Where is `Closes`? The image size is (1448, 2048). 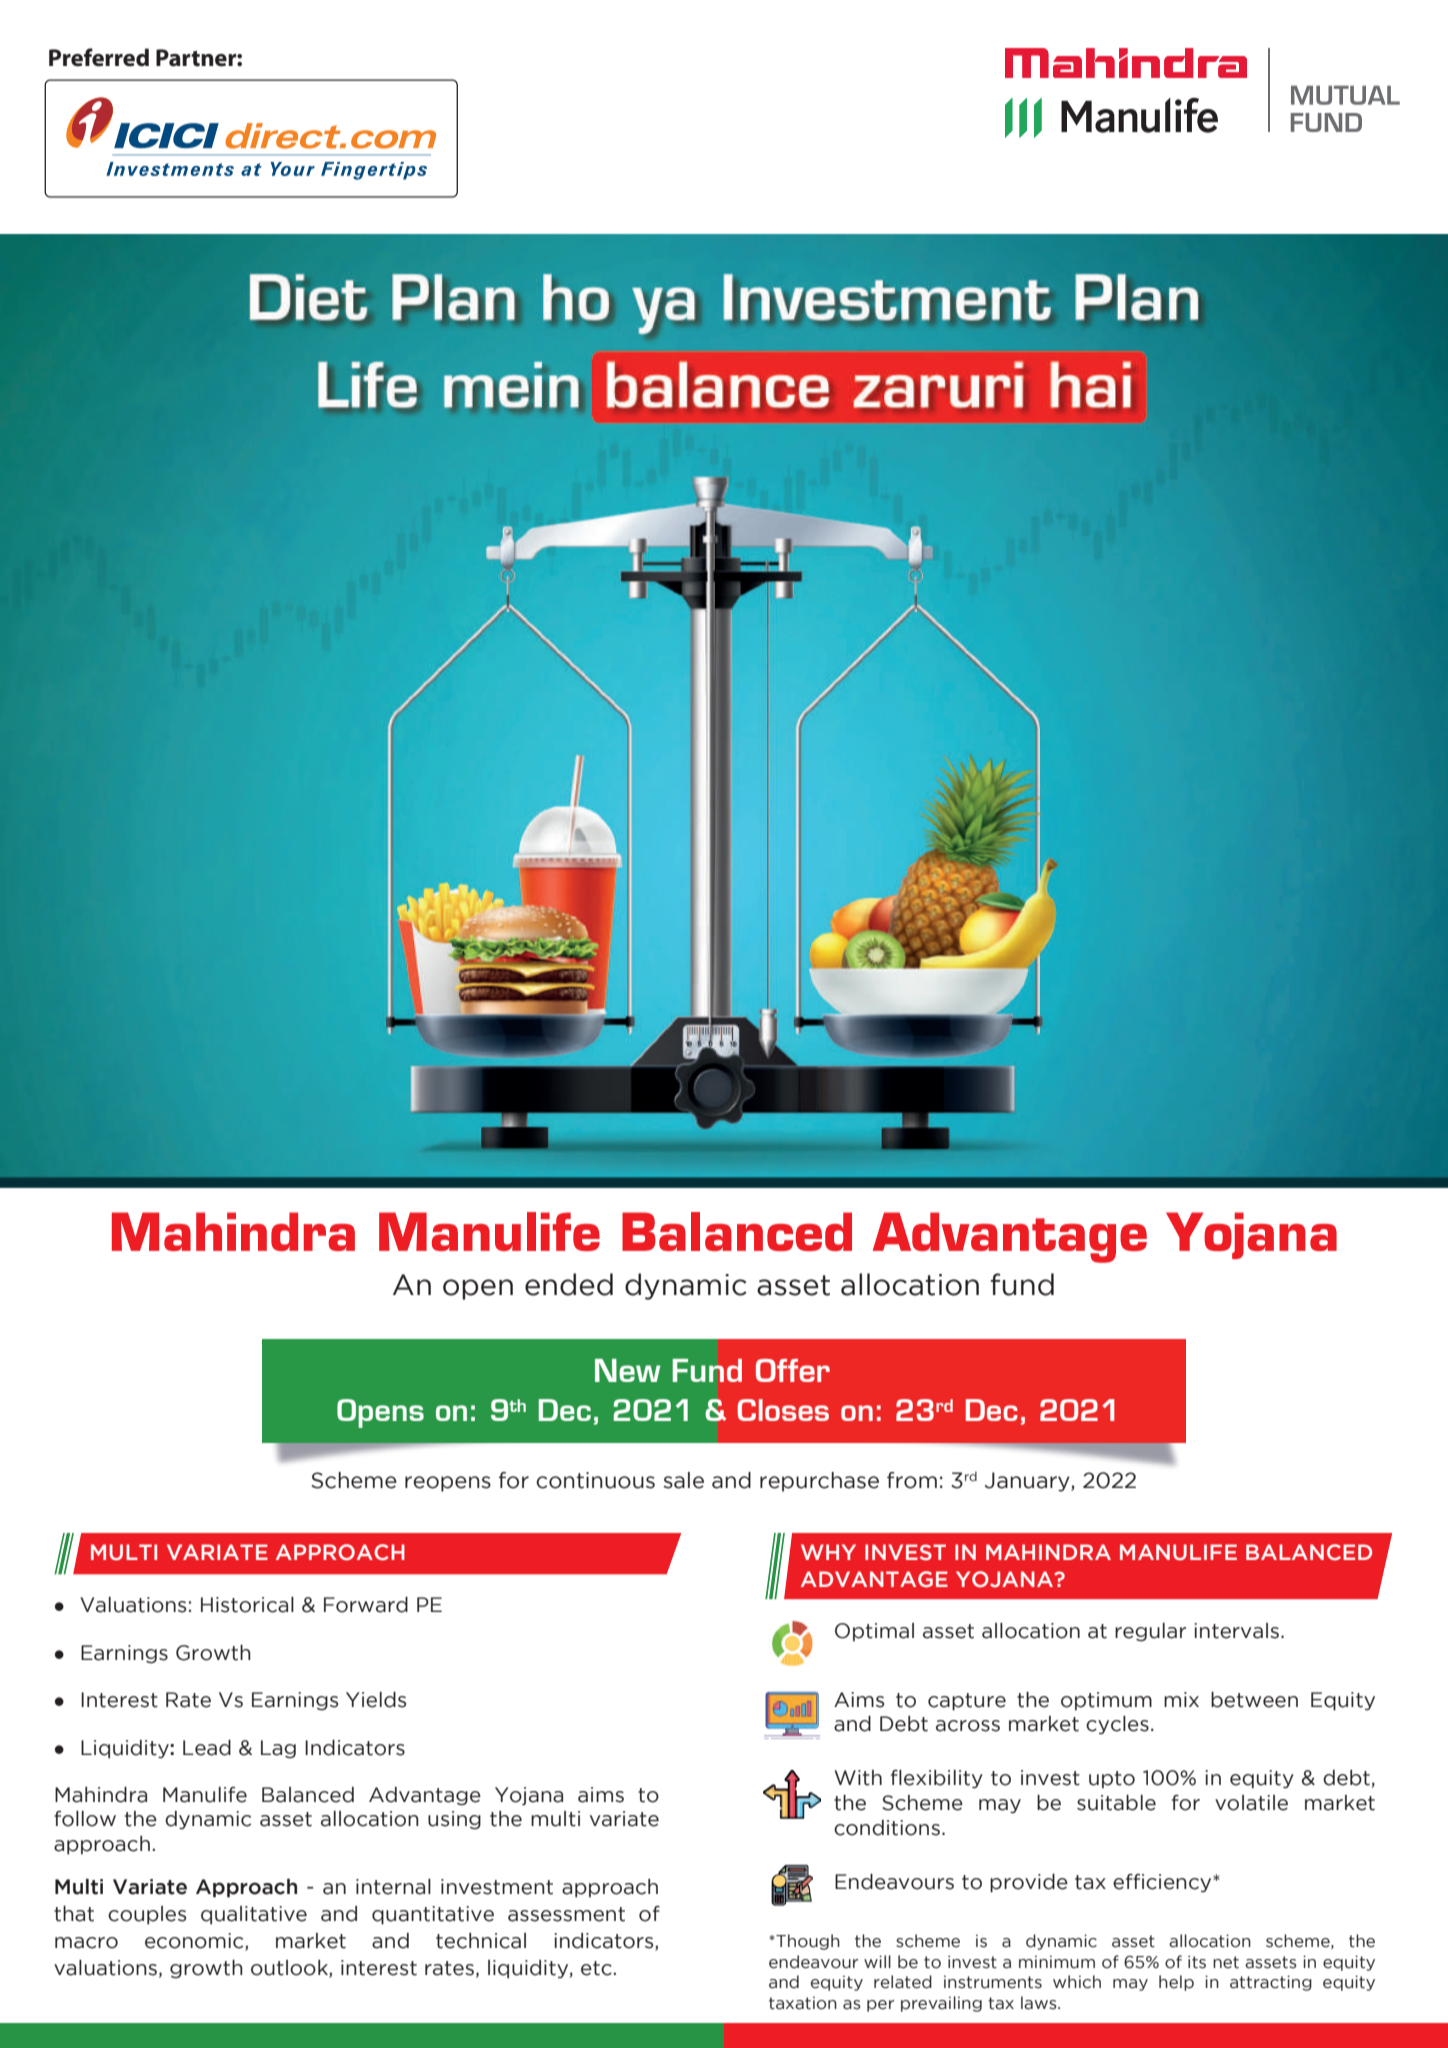
Closes is located at coordinates (783, 1410).
